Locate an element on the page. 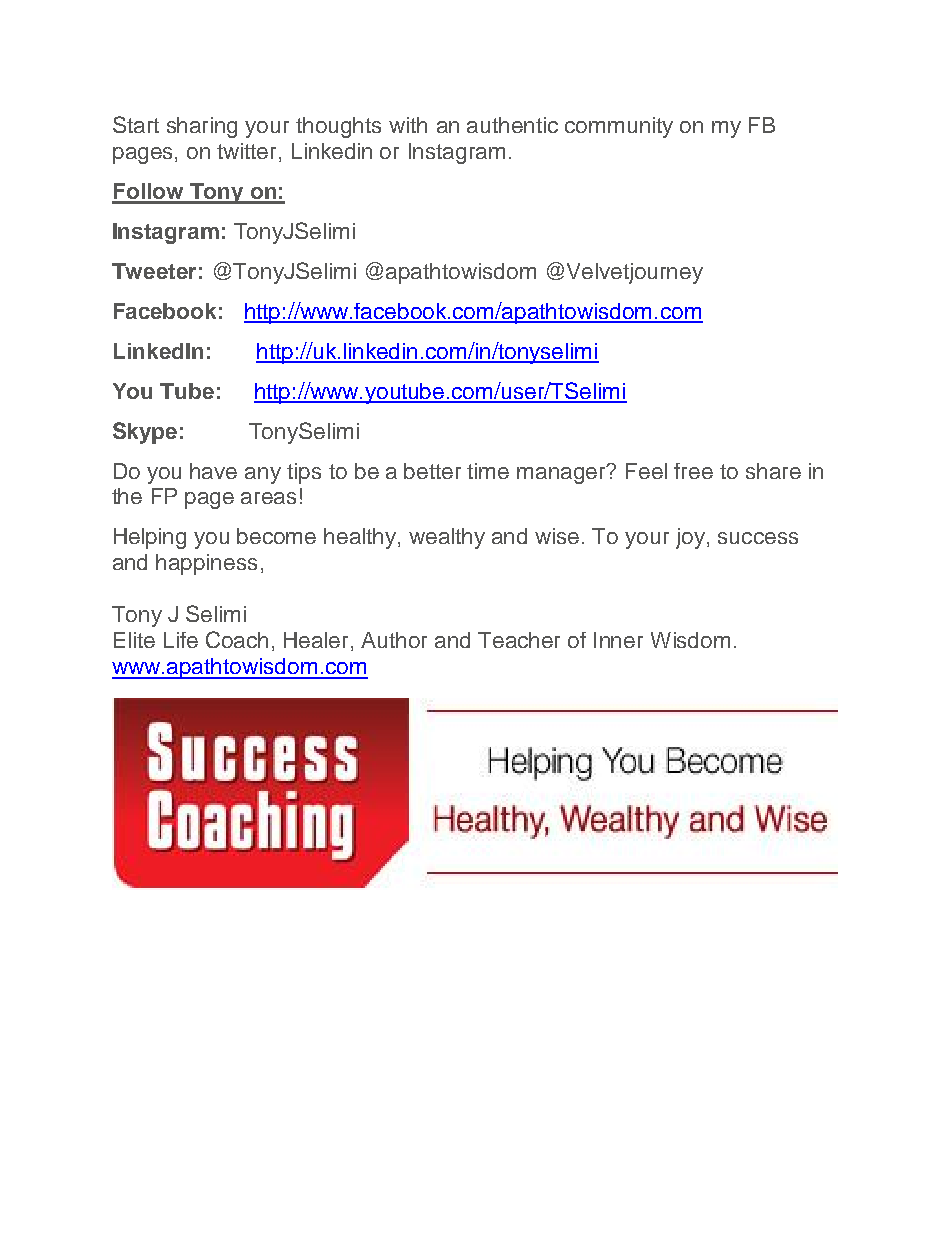 The height and width of the document is (1233, 952). with is located at coordinates (408, 125).
